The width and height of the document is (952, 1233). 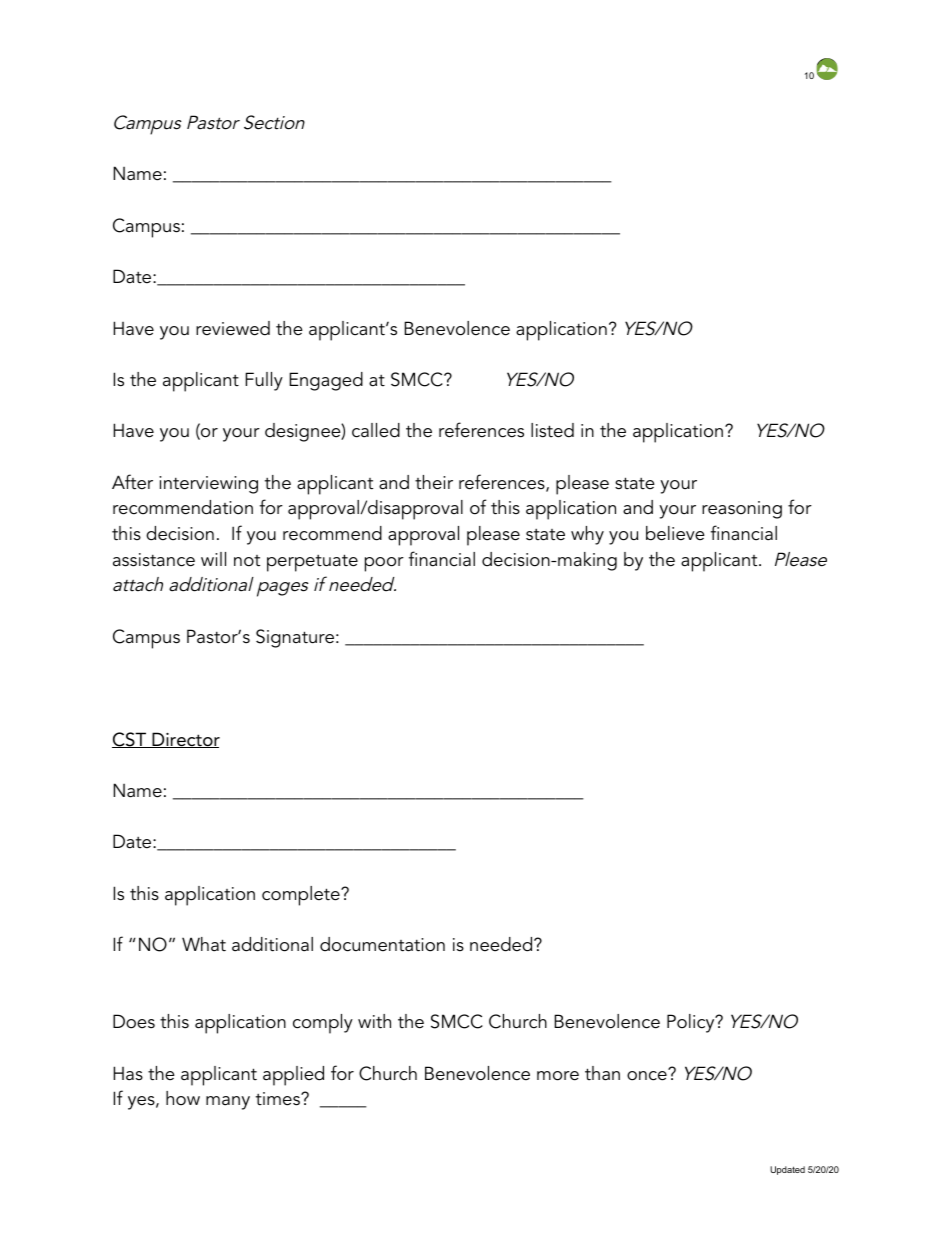 What do you see at coordinates (326, 381) in the document?
I see `Engaged` at bounding box center [326, 381].
